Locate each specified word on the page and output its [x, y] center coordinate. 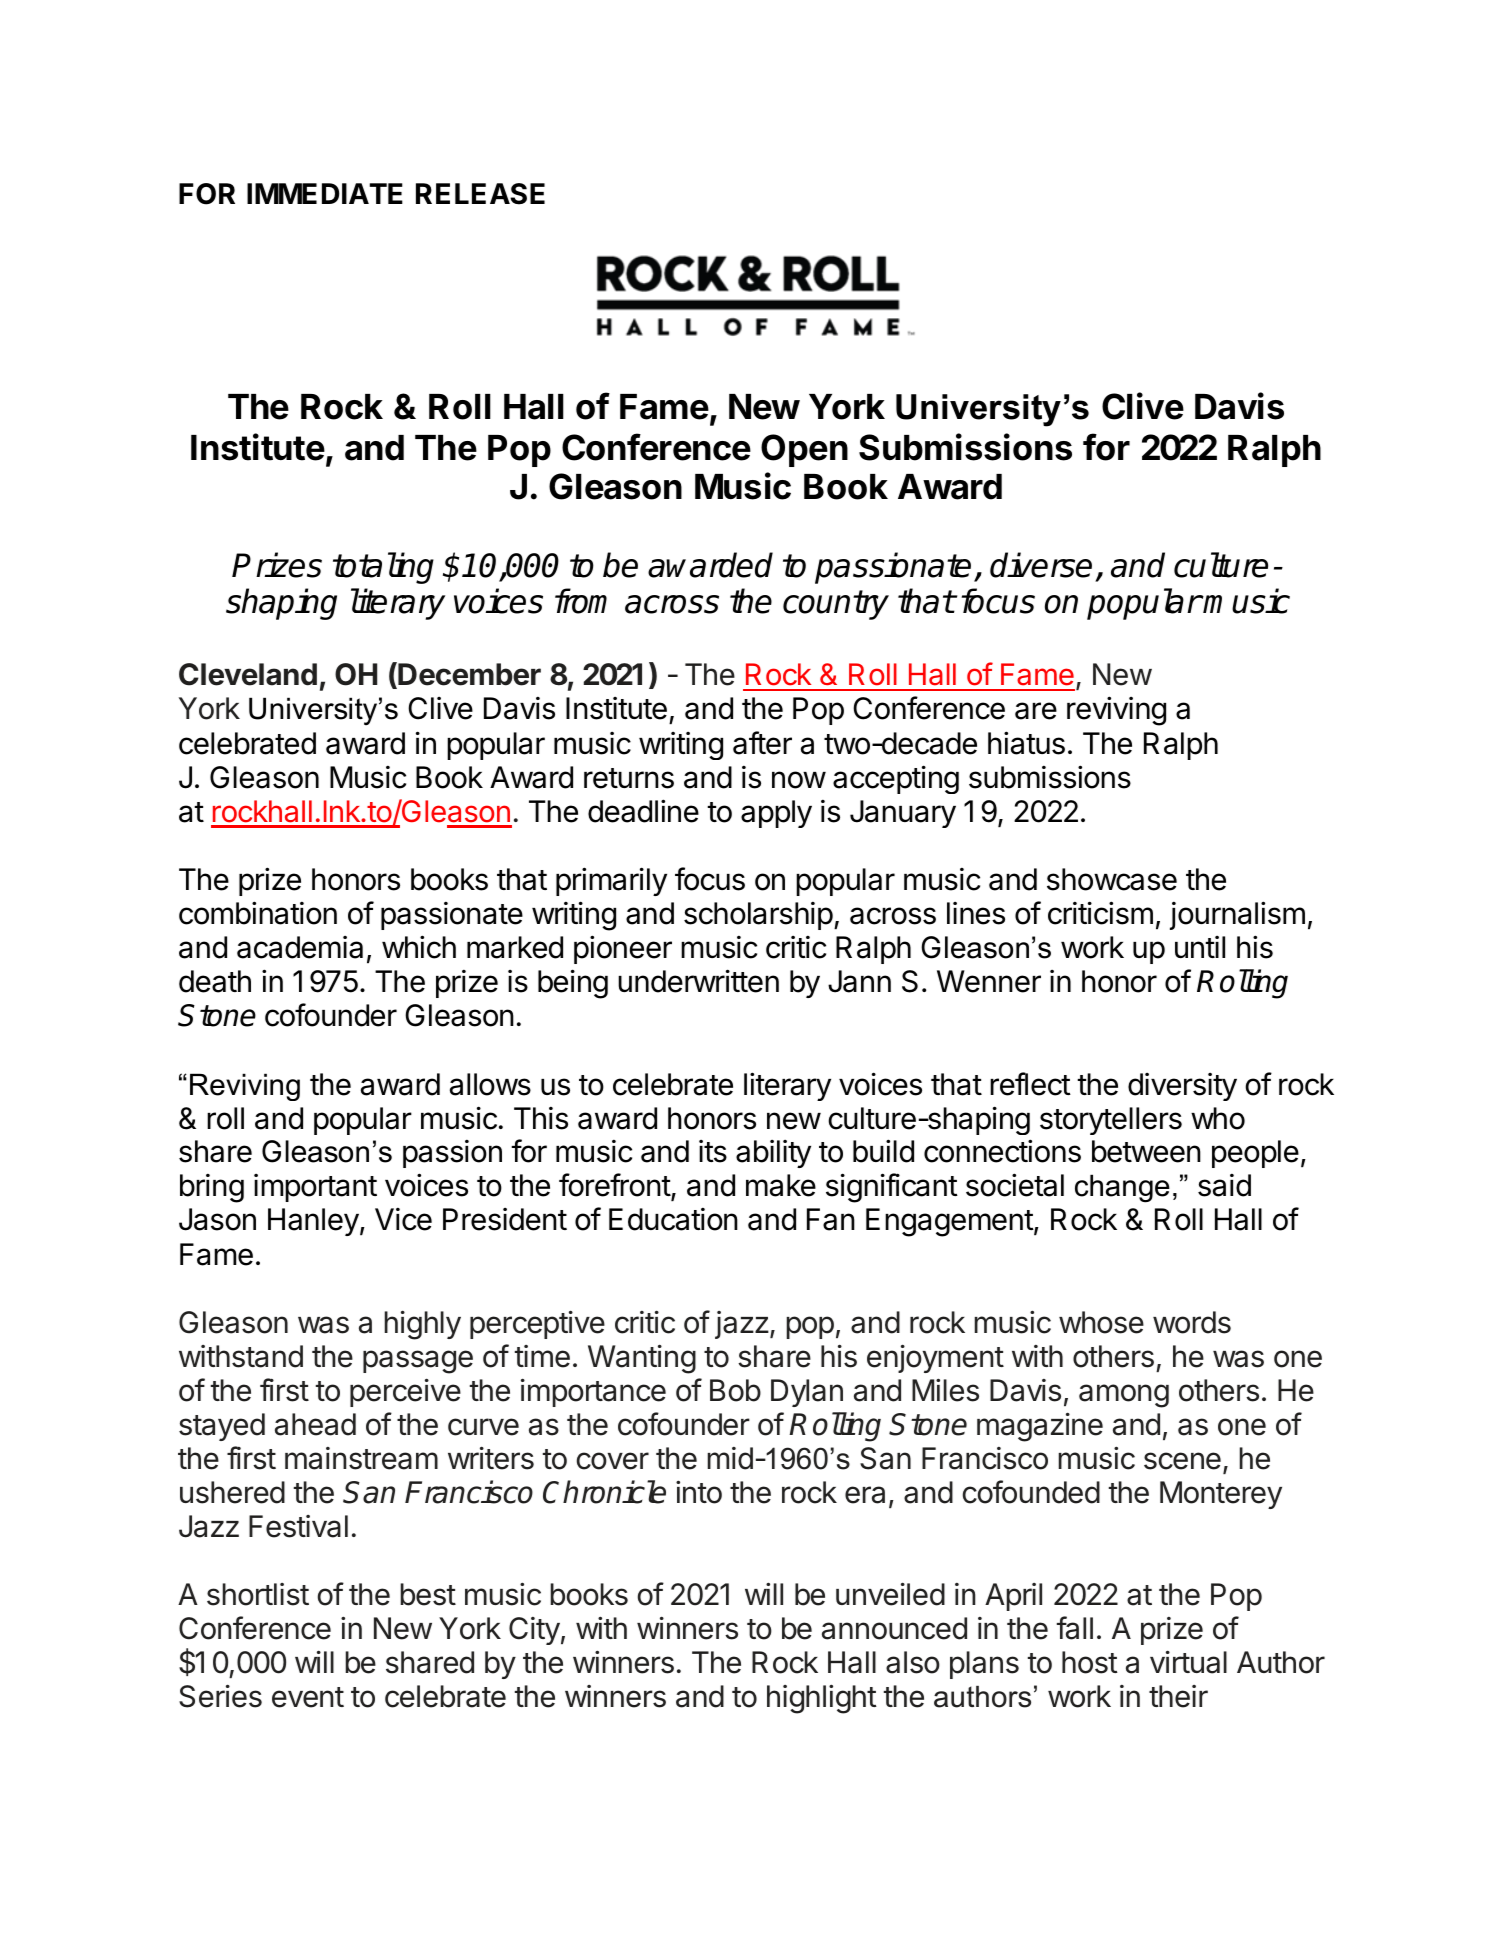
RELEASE [480, 194]
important [315, 1188]
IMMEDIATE [325, 193]
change [1122, 1188]
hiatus [1026, 743]
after [762, 743]
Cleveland [248, 674]
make [781, 1185]
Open [804, 450]
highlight [822, 1699]
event [308, 1697]
